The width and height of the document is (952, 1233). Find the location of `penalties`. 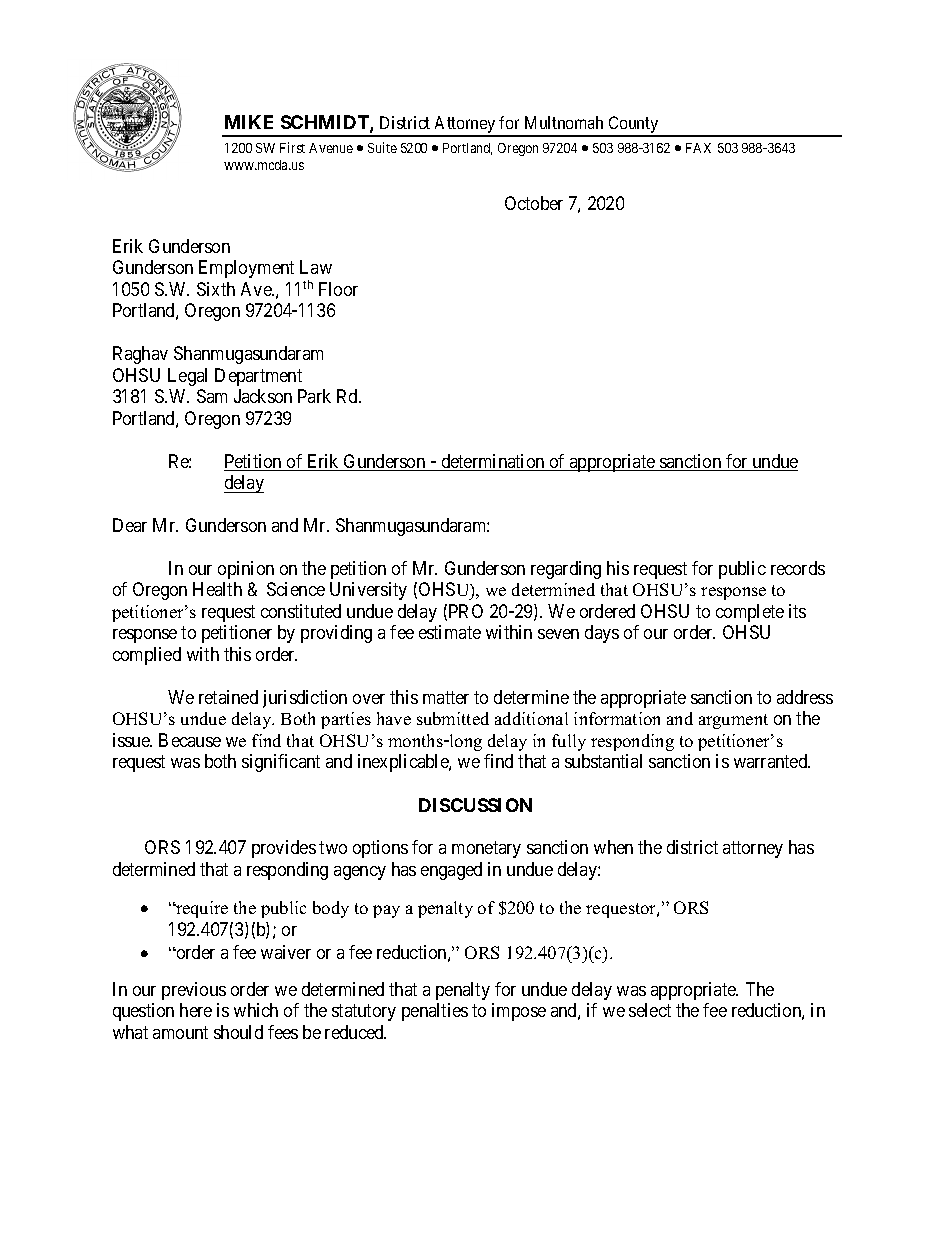

penalties is located at coordinates (435, 1012).
